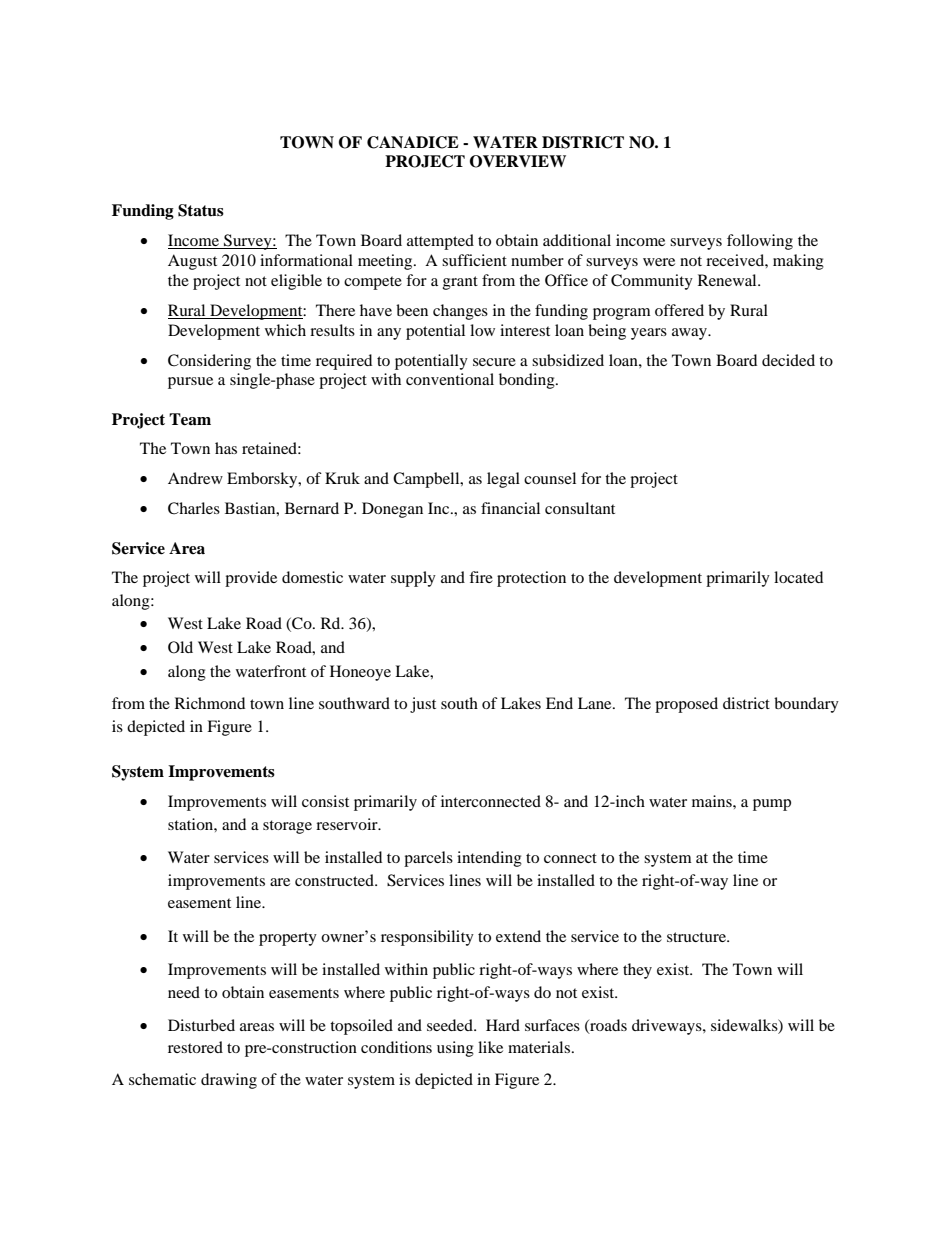 This document has width=952, height=1233. I want to click on drawing, so click(229, 1081).
